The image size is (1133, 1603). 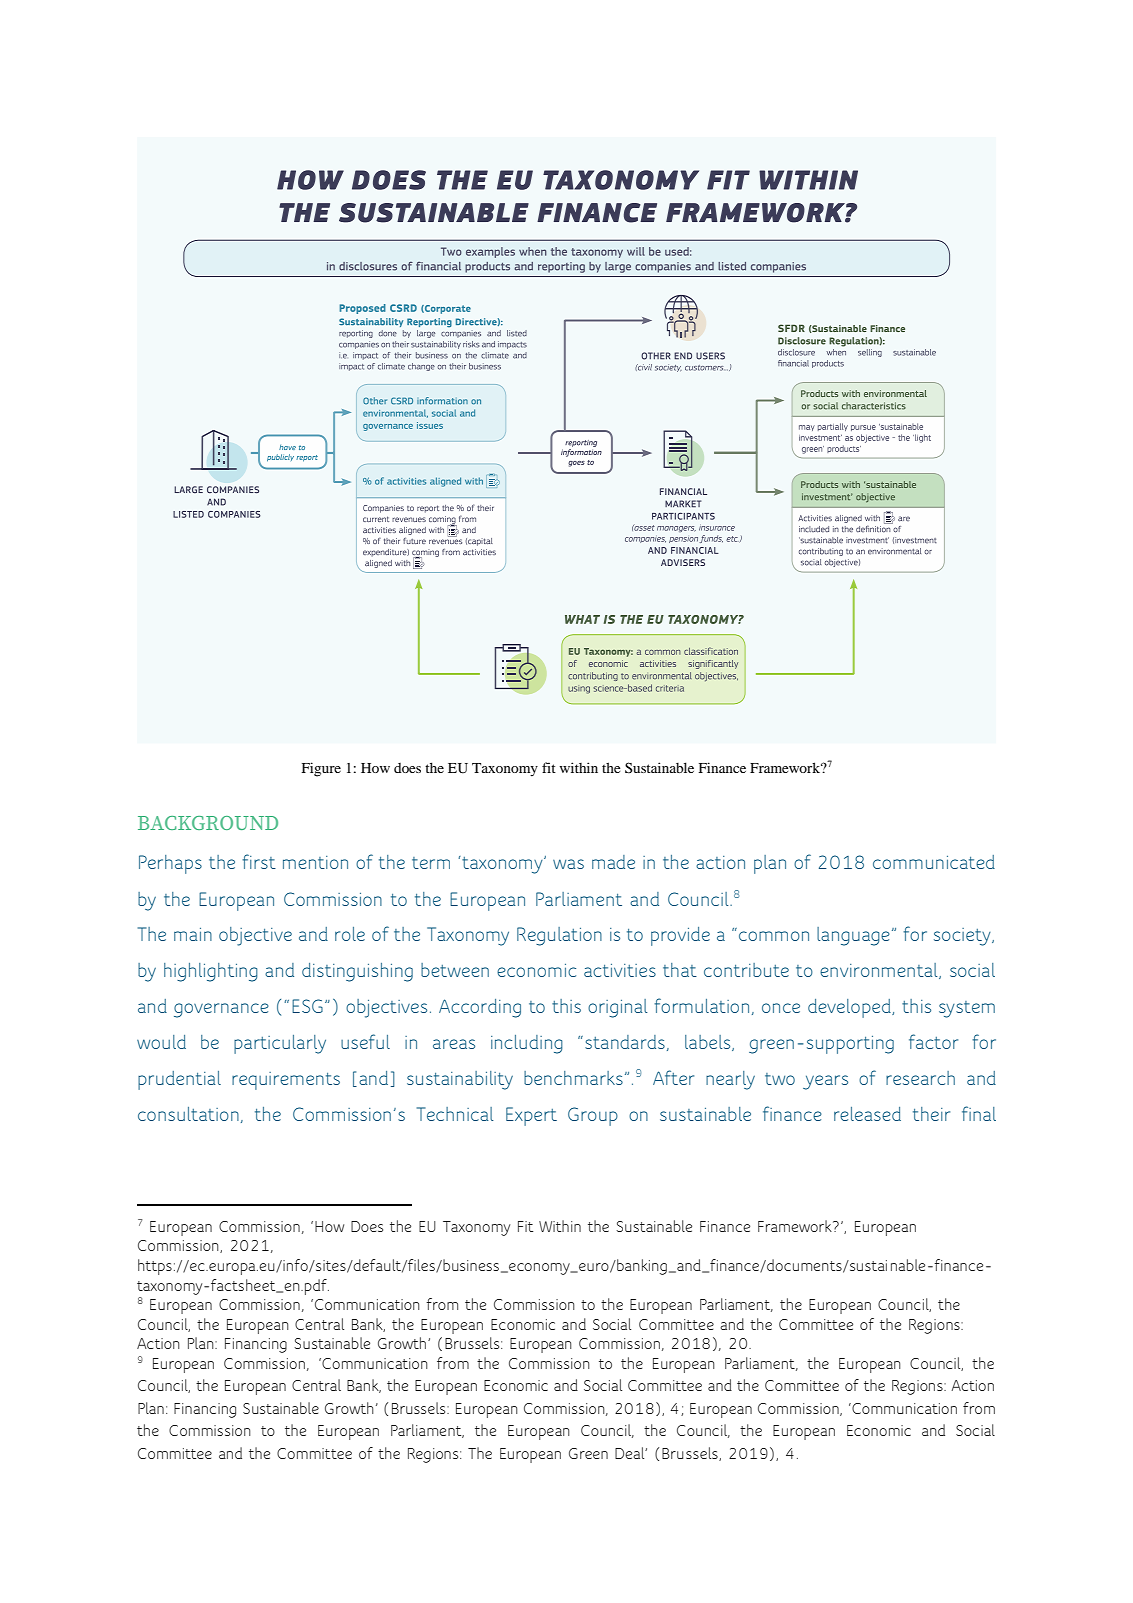 I want to click on first, so click(x=259, y=861).
